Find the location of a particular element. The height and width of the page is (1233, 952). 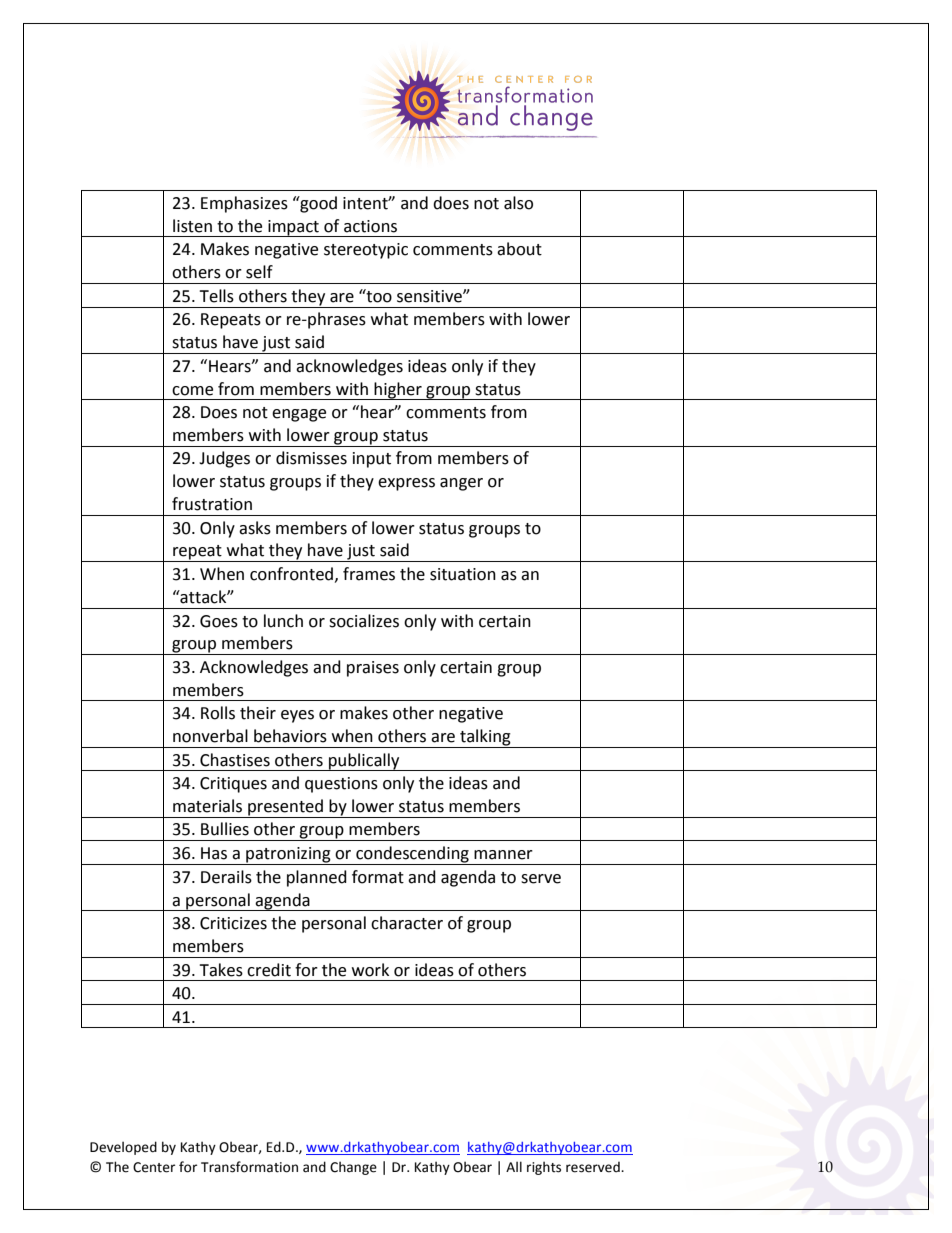

praises is located at coordinates (373, 669).
